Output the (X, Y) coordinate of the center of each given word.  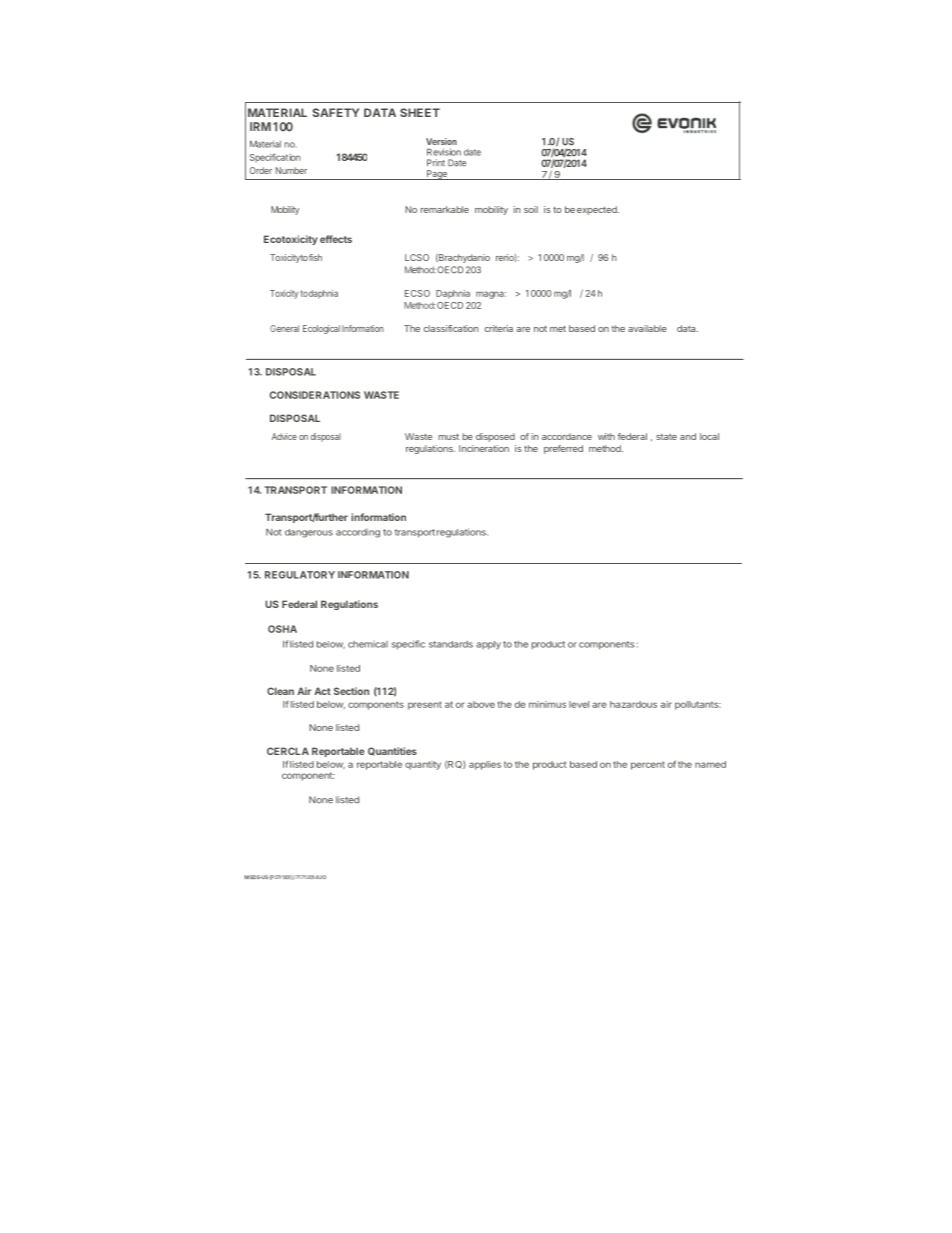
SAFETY (335, 112)
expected (598, 210)
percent (648, 765)
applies (485, 765)
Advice (284, 436)
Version (441, 141)
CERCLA (288, 751)
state (666, 437)
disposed (495, 437)
